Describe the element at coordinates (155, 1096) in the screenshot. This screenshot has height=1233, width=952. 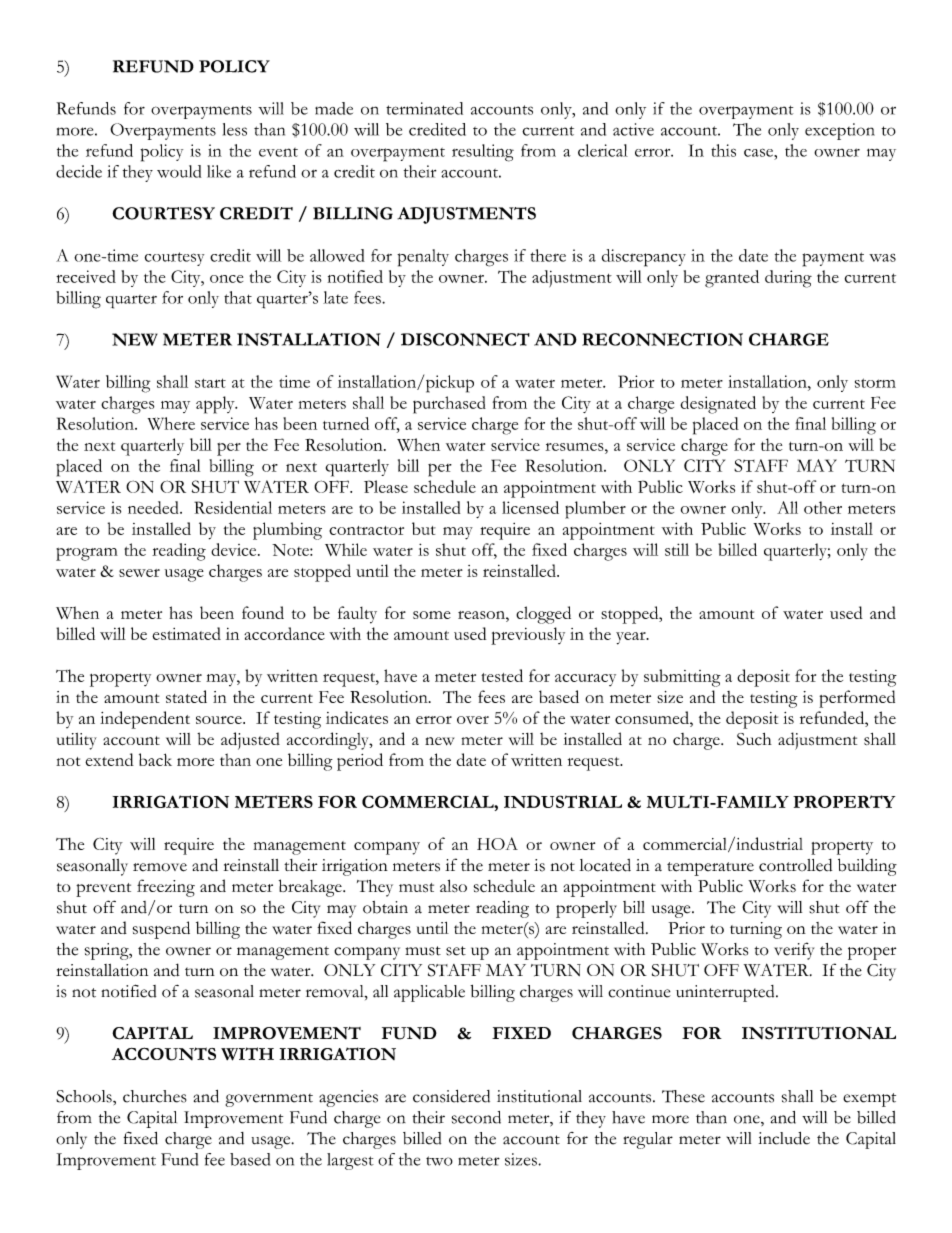
I see `churches` at that location.
